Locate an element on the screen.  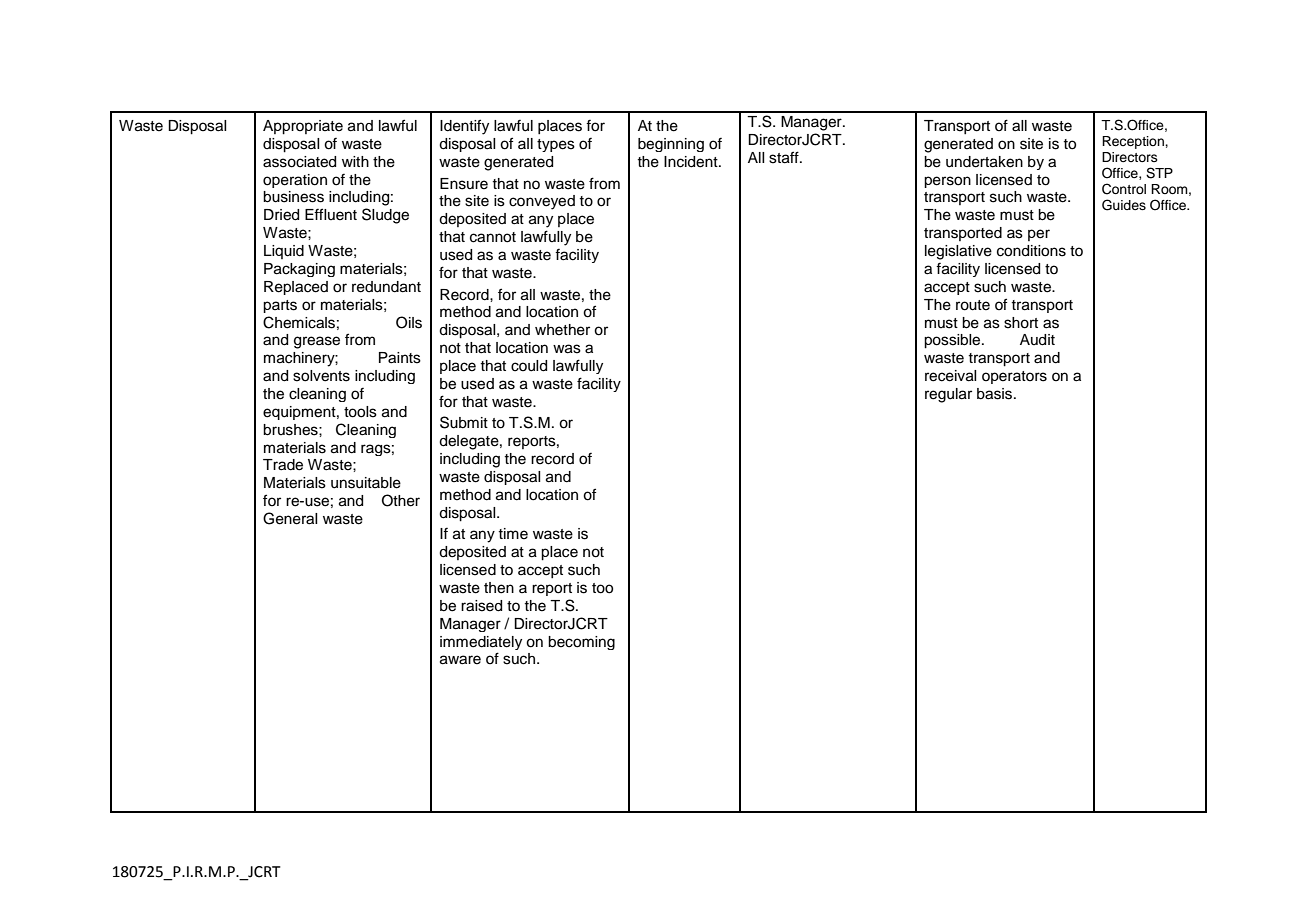
Other is located at coordinates (401, 500).
